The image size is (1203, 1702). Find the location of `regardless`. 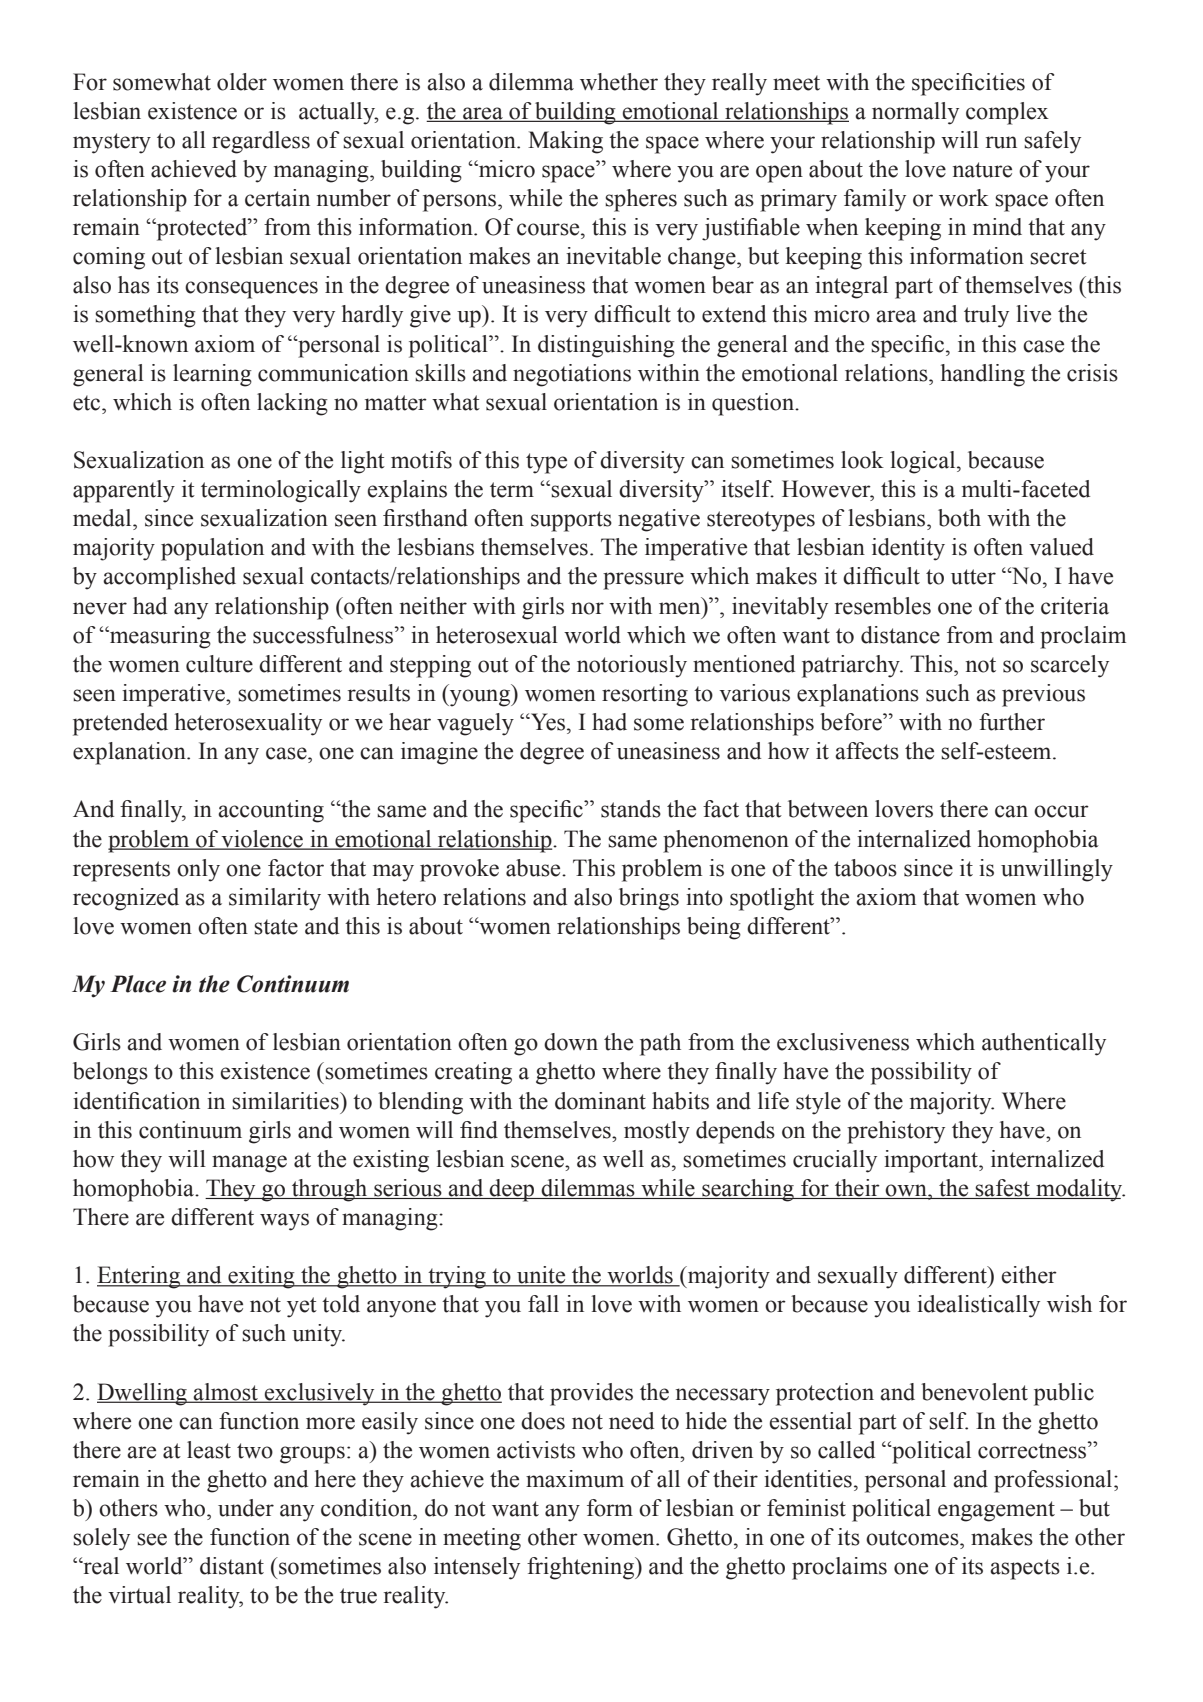

regardless is located at coordinates (261, 142).
